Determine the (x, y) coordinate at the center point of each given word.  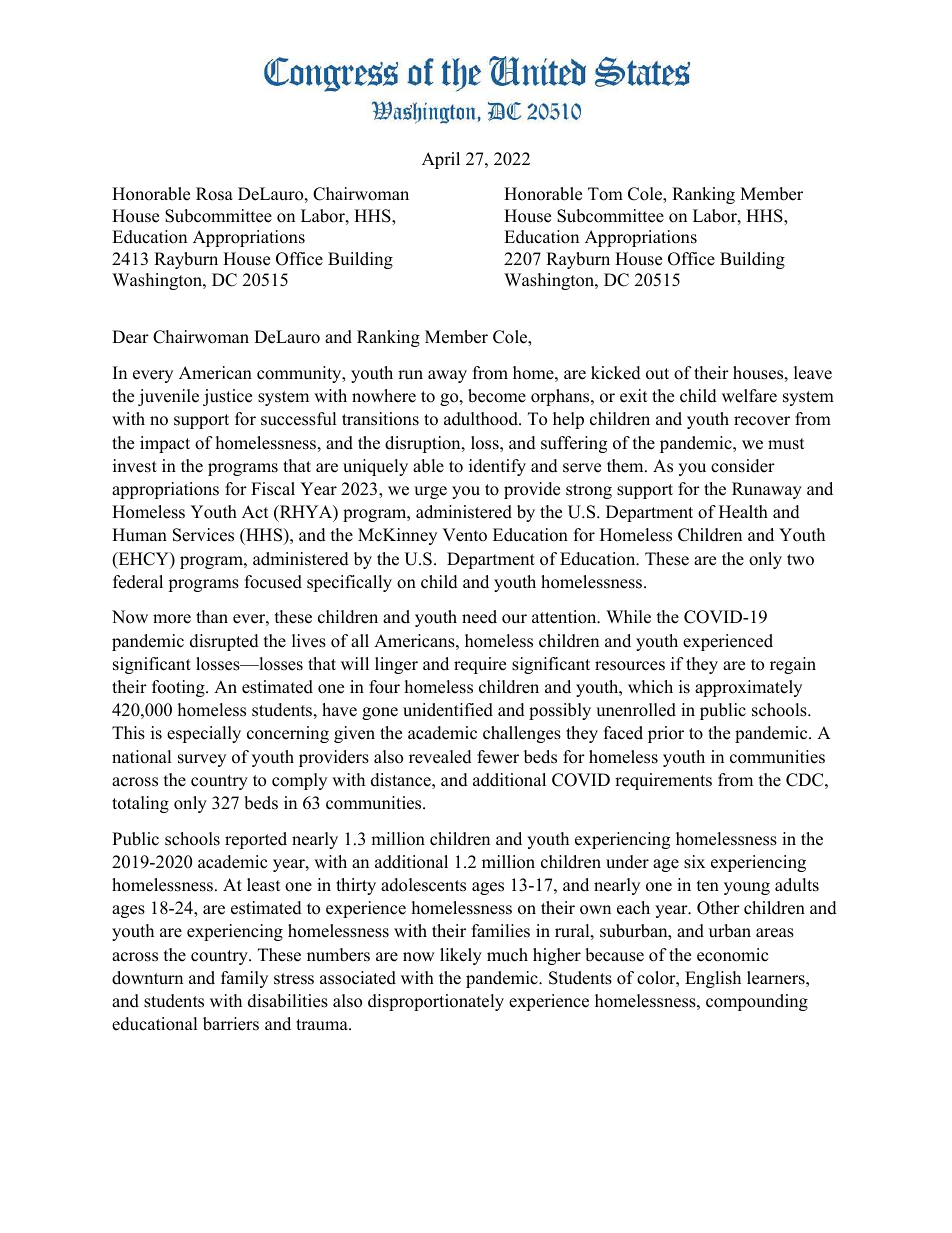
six (694, 862)
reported (256, 840)
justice (227, 397)
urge (430, 492)
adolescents (423, 885)
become (497, 396)
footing (179, 688)
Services (203, 535)
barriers (231, 1024)
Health (743, 512)
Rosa (214, 194)
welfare (749, 396)
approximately (748, 688)
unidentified (448, 710)
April (441, 160)
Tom (605, 194)
